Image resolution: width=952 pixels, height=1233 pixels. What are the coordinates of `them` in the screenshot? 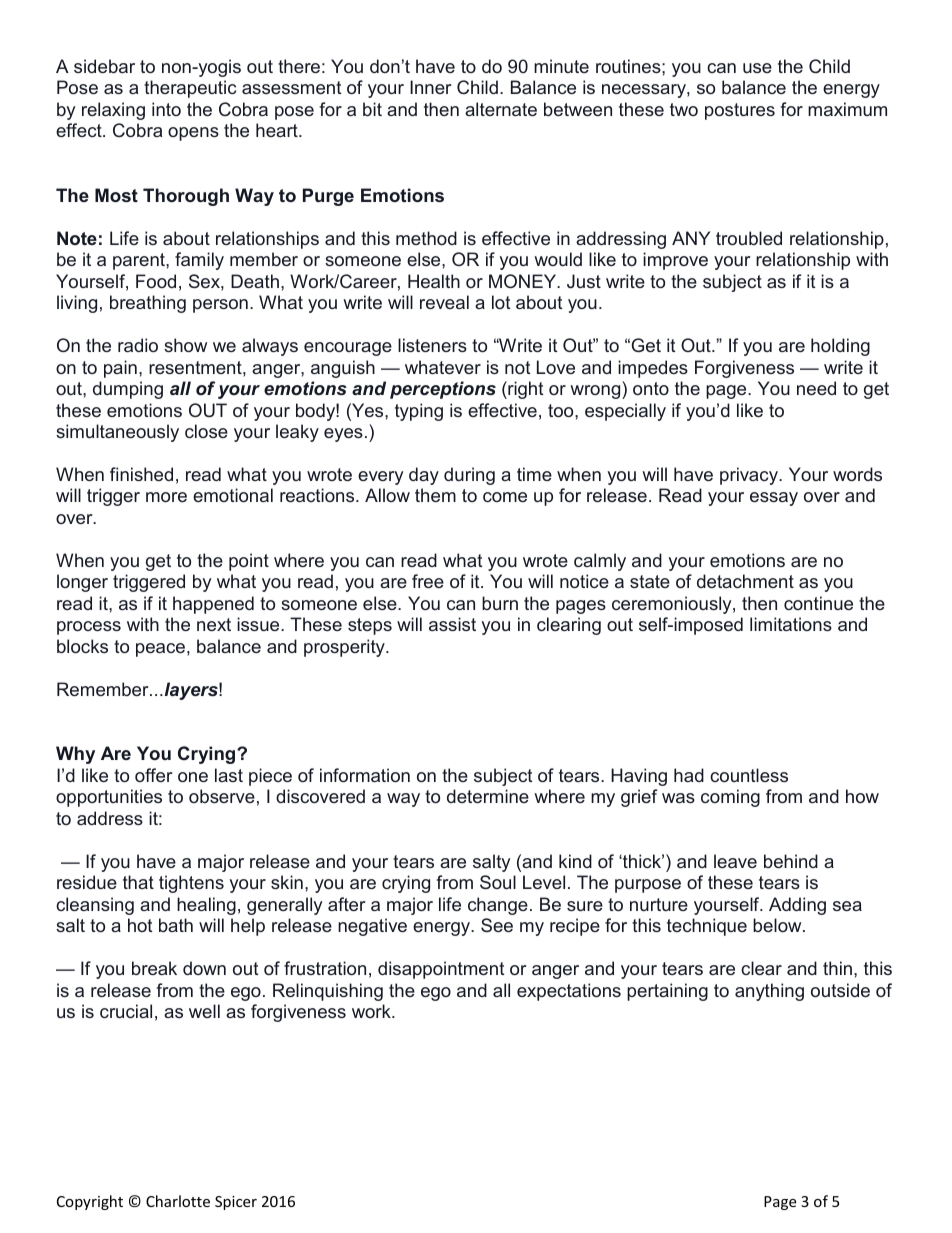 It's located at (435, 495).
